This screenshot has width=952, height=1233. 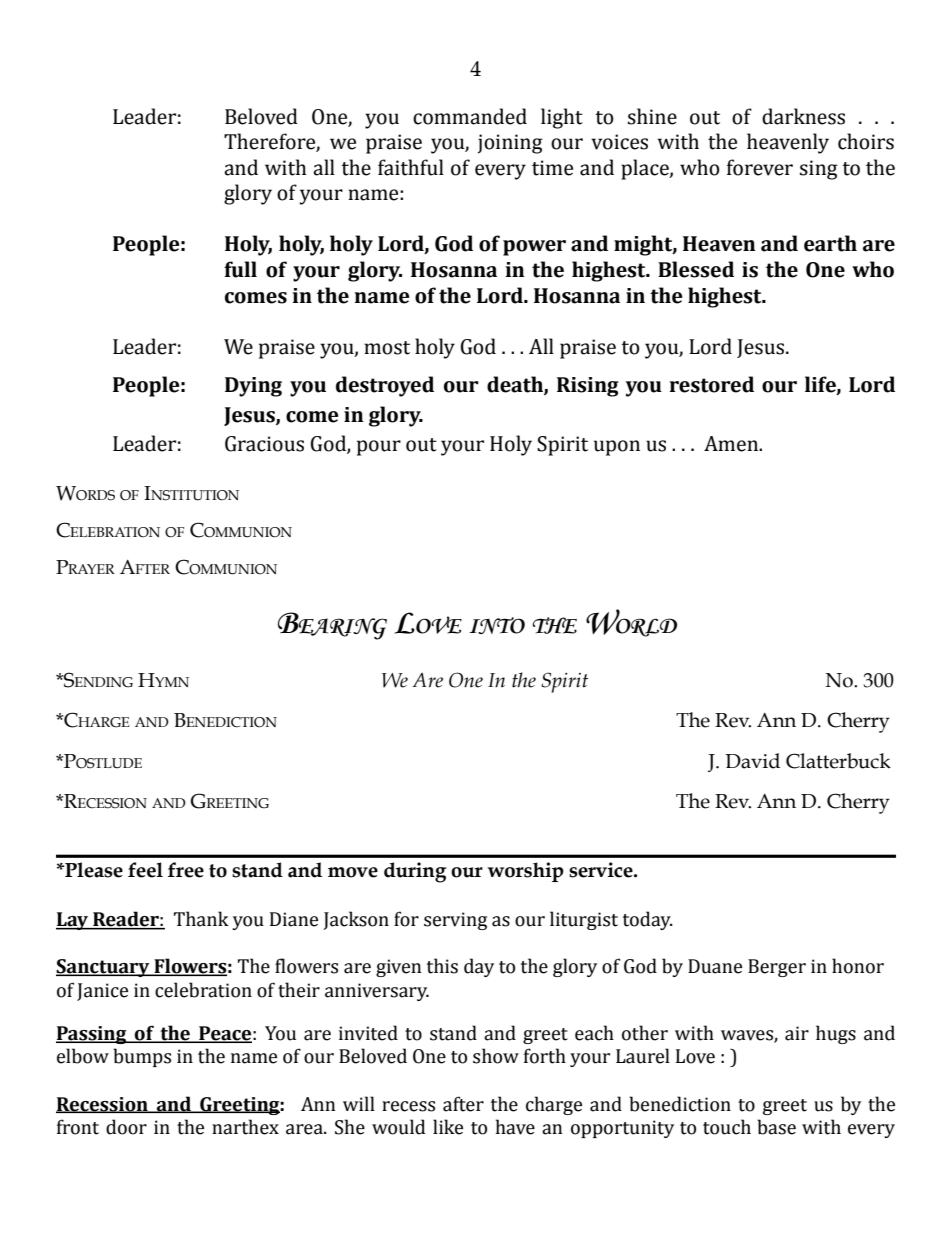 What do you see at coordinates (186, 870) in the screenshot?
I see `free` at bounding box center [186, 870].
